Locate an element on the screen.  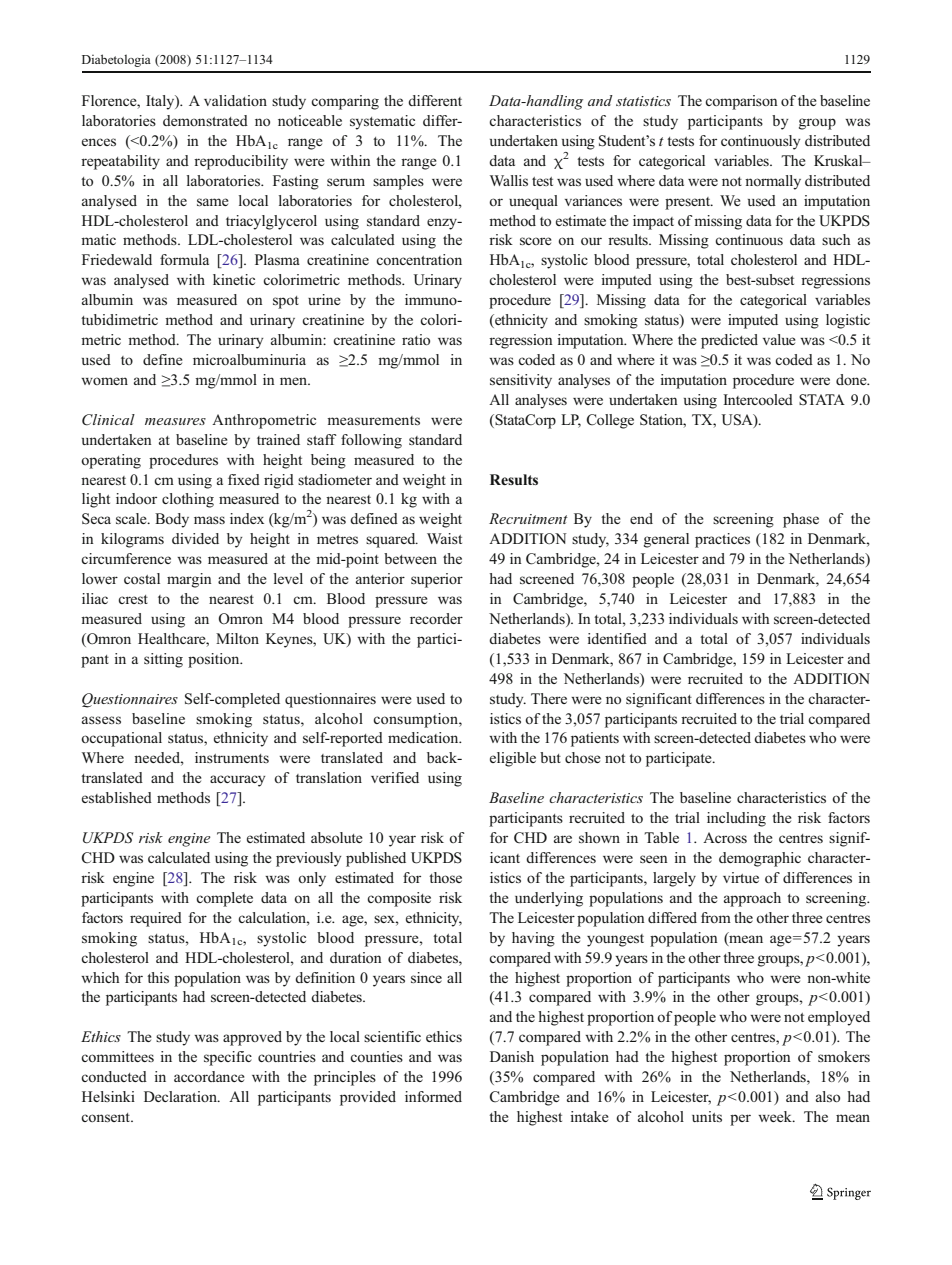
women is located at coordinates (104, 381).
